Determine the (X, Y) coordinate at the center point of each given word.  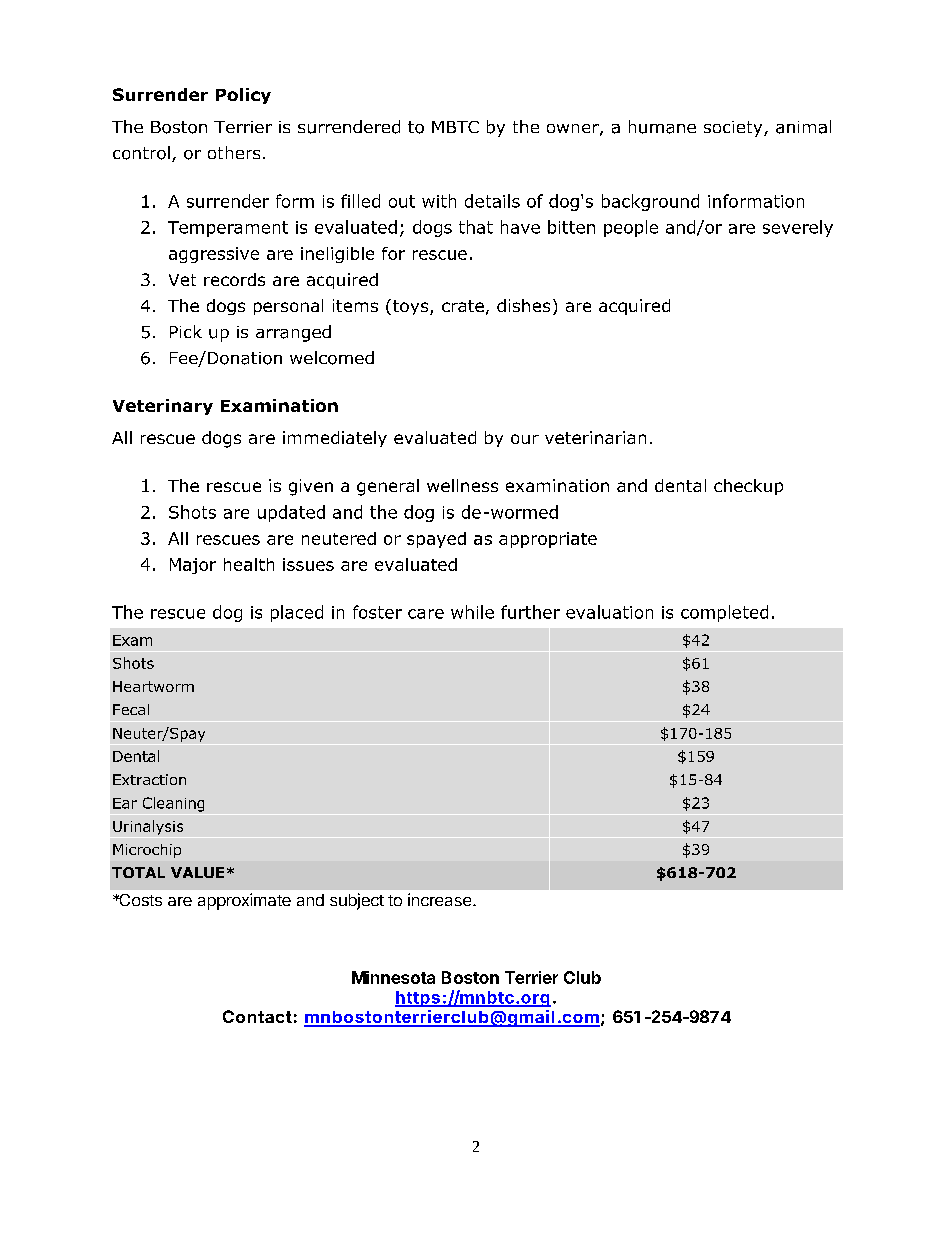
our (525, 439)
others (234, 152)
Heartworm (153, 686)
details (492, 201)
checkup (748, 487)
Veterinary (163, 407)
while (472, 612)
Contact (257, 1016)
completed (724, 613)
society (734, 129)
